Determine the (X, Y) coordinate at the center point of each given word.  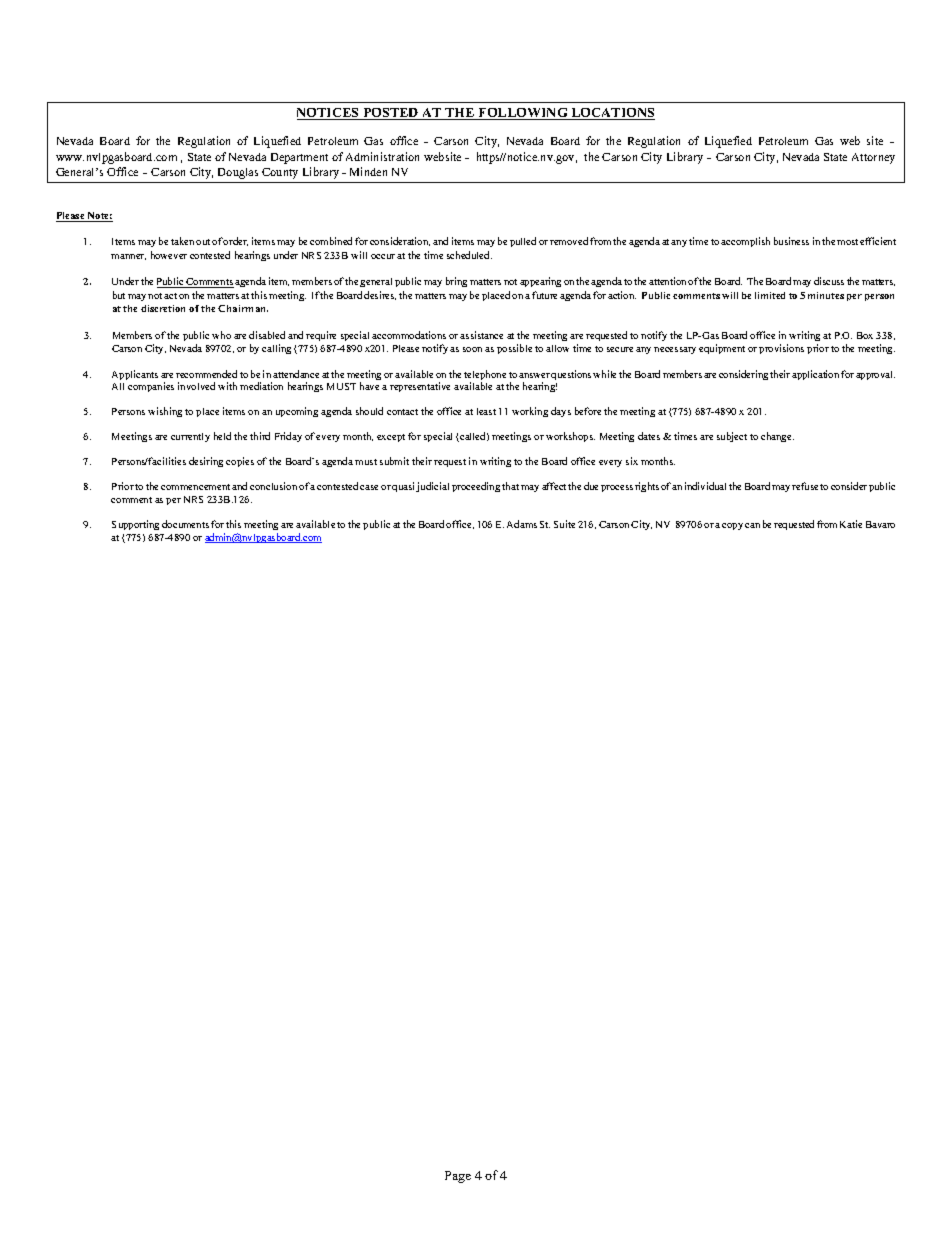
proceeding (476, 487)
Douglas (238, 173)
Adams (522, 524)
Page (458, 1177)
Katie (851, 524)
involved (196, 386)
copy (732, 526)
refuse (805, 486)
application (815, 375)
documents (185, 524)
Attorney (873, 158)
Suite (564, 524)
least (486, 411)
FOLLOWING (523, 114)
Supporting (135, 525)
